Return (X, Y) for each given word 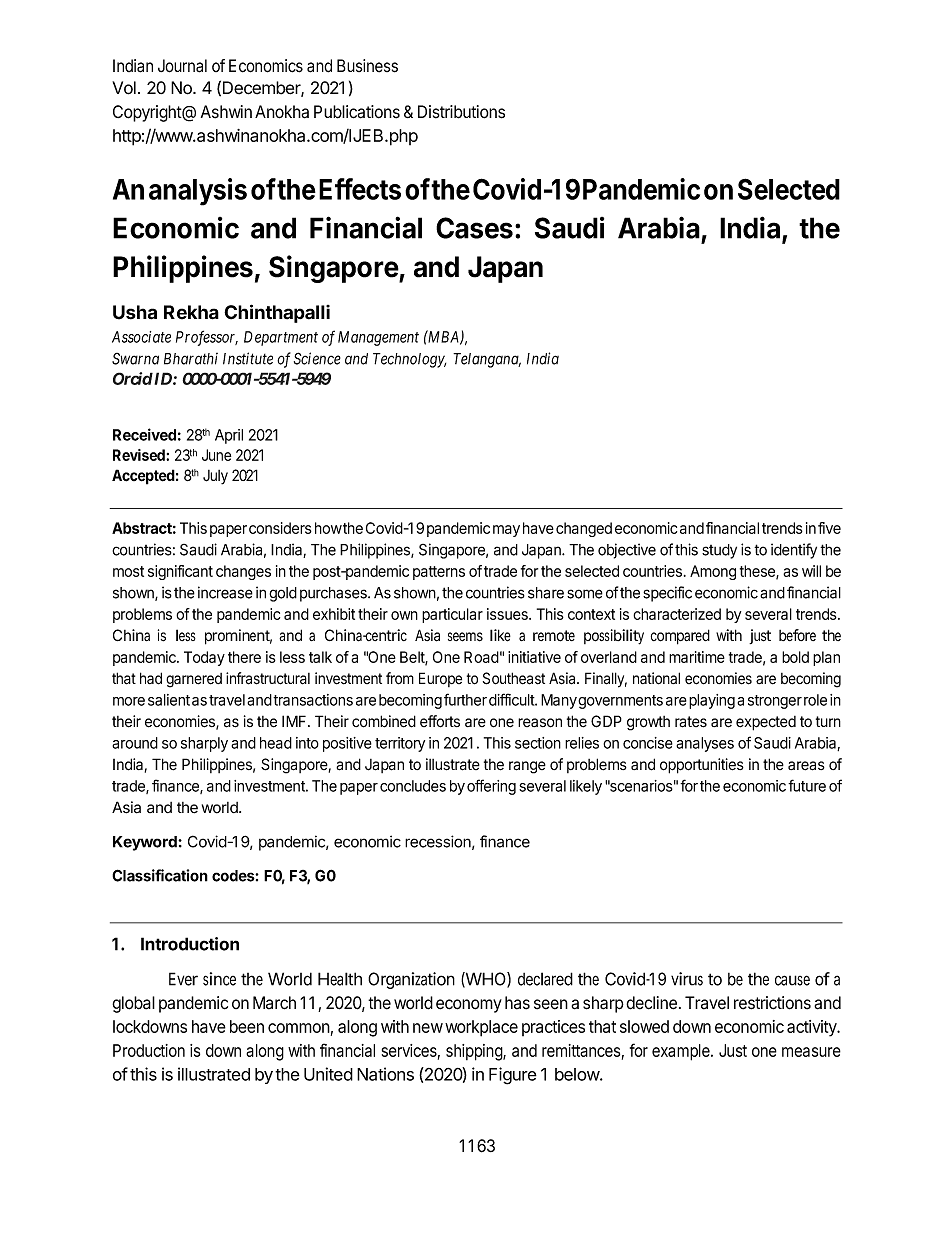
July (215, 477)
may (506, 531)
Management (378, 338)
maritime (697, 657)
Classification (160, 875)
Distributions (461, 112)
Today (204, 658)
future (807, 785)
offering (491, 787)
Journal (182, 66)
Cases (474, 228)
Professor (207, 338)
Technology (409, 360)
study (719, 551)
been (247, 1026)
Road (481, 657)
